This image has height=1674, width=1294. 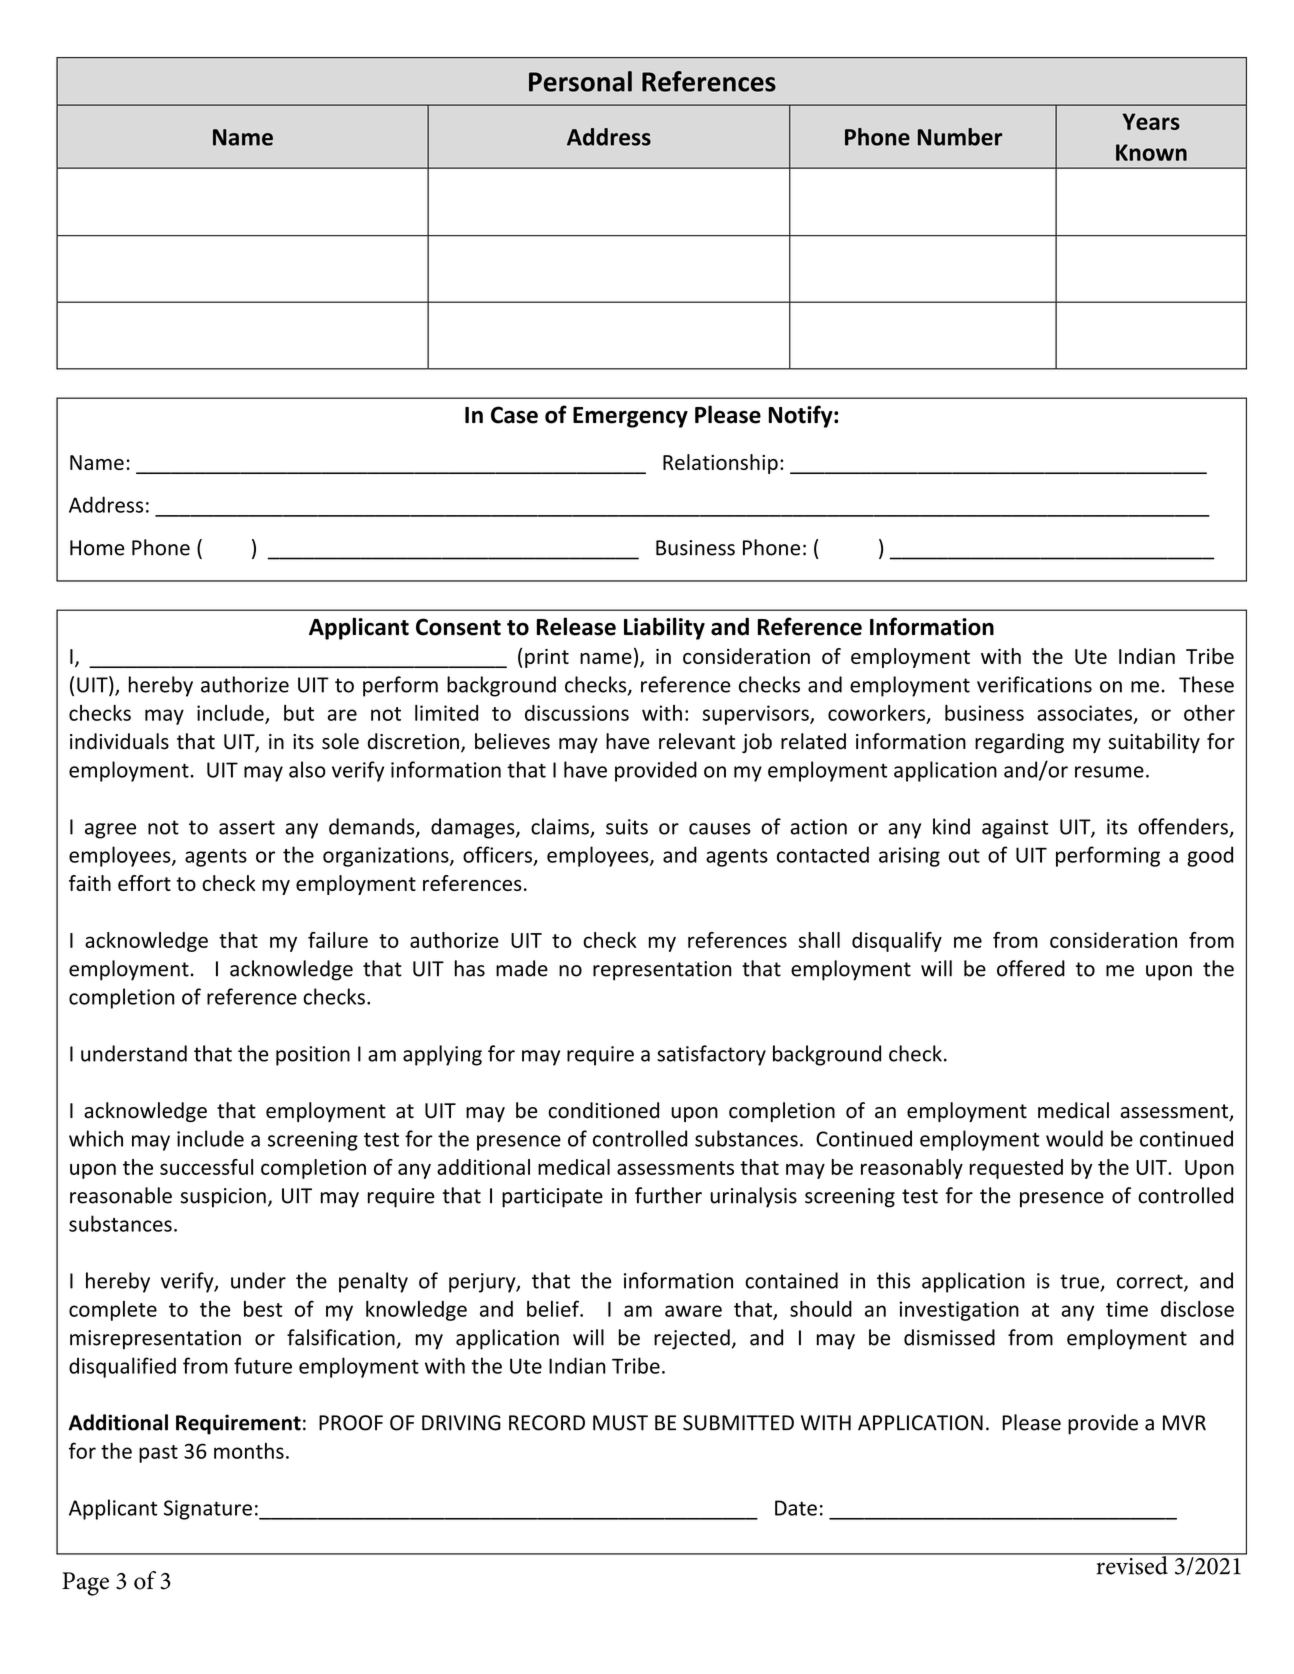 What do you see at coordinates (711, 1055) in the image?
I see `satisfactory` at bounding box center [711, 1055].
